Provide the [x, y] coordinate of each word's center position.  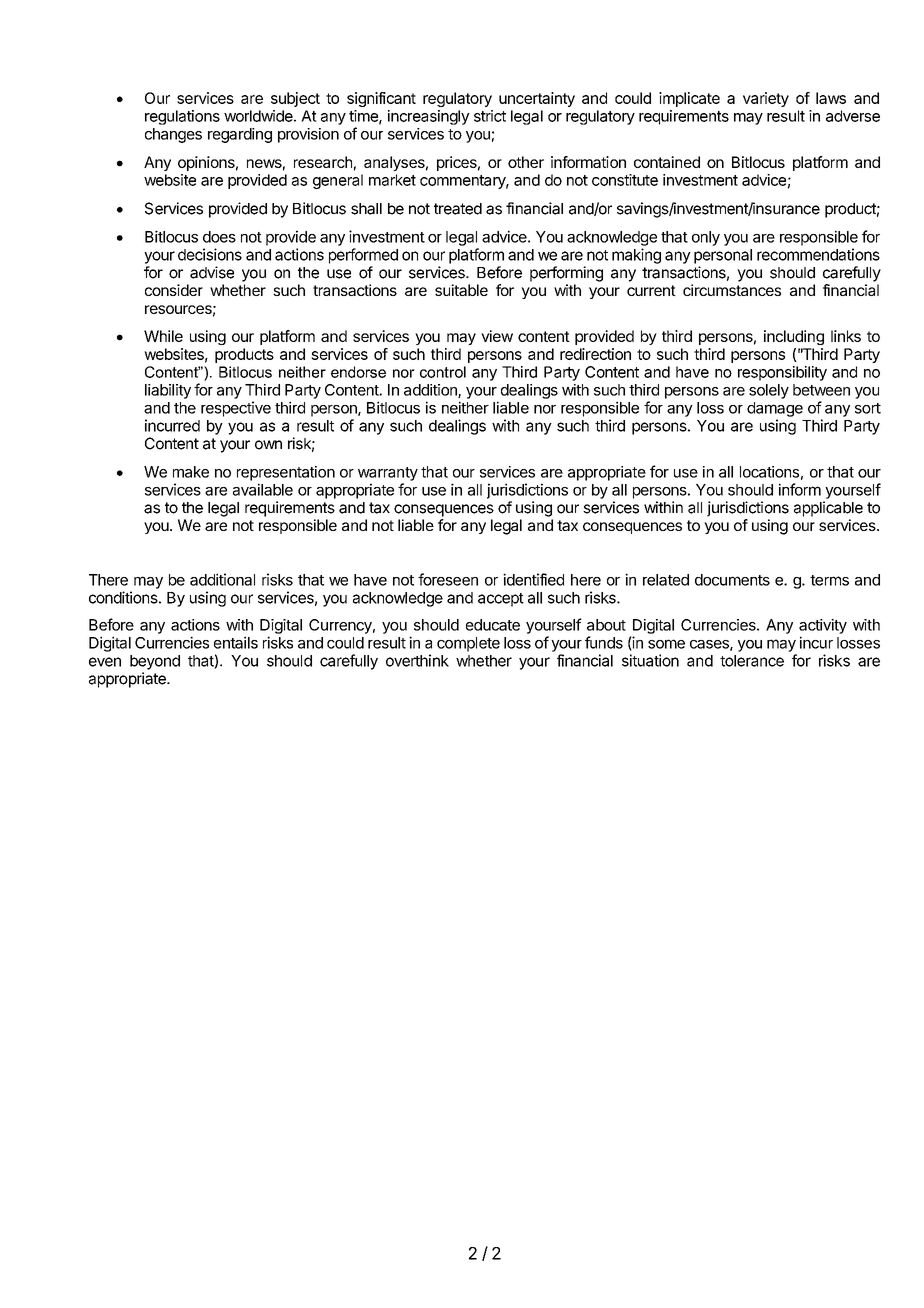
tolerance [752, 661]
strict [490, 116]
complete [468, 644]
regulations [182, 117]
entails [236, 642]
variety [766, 99]
